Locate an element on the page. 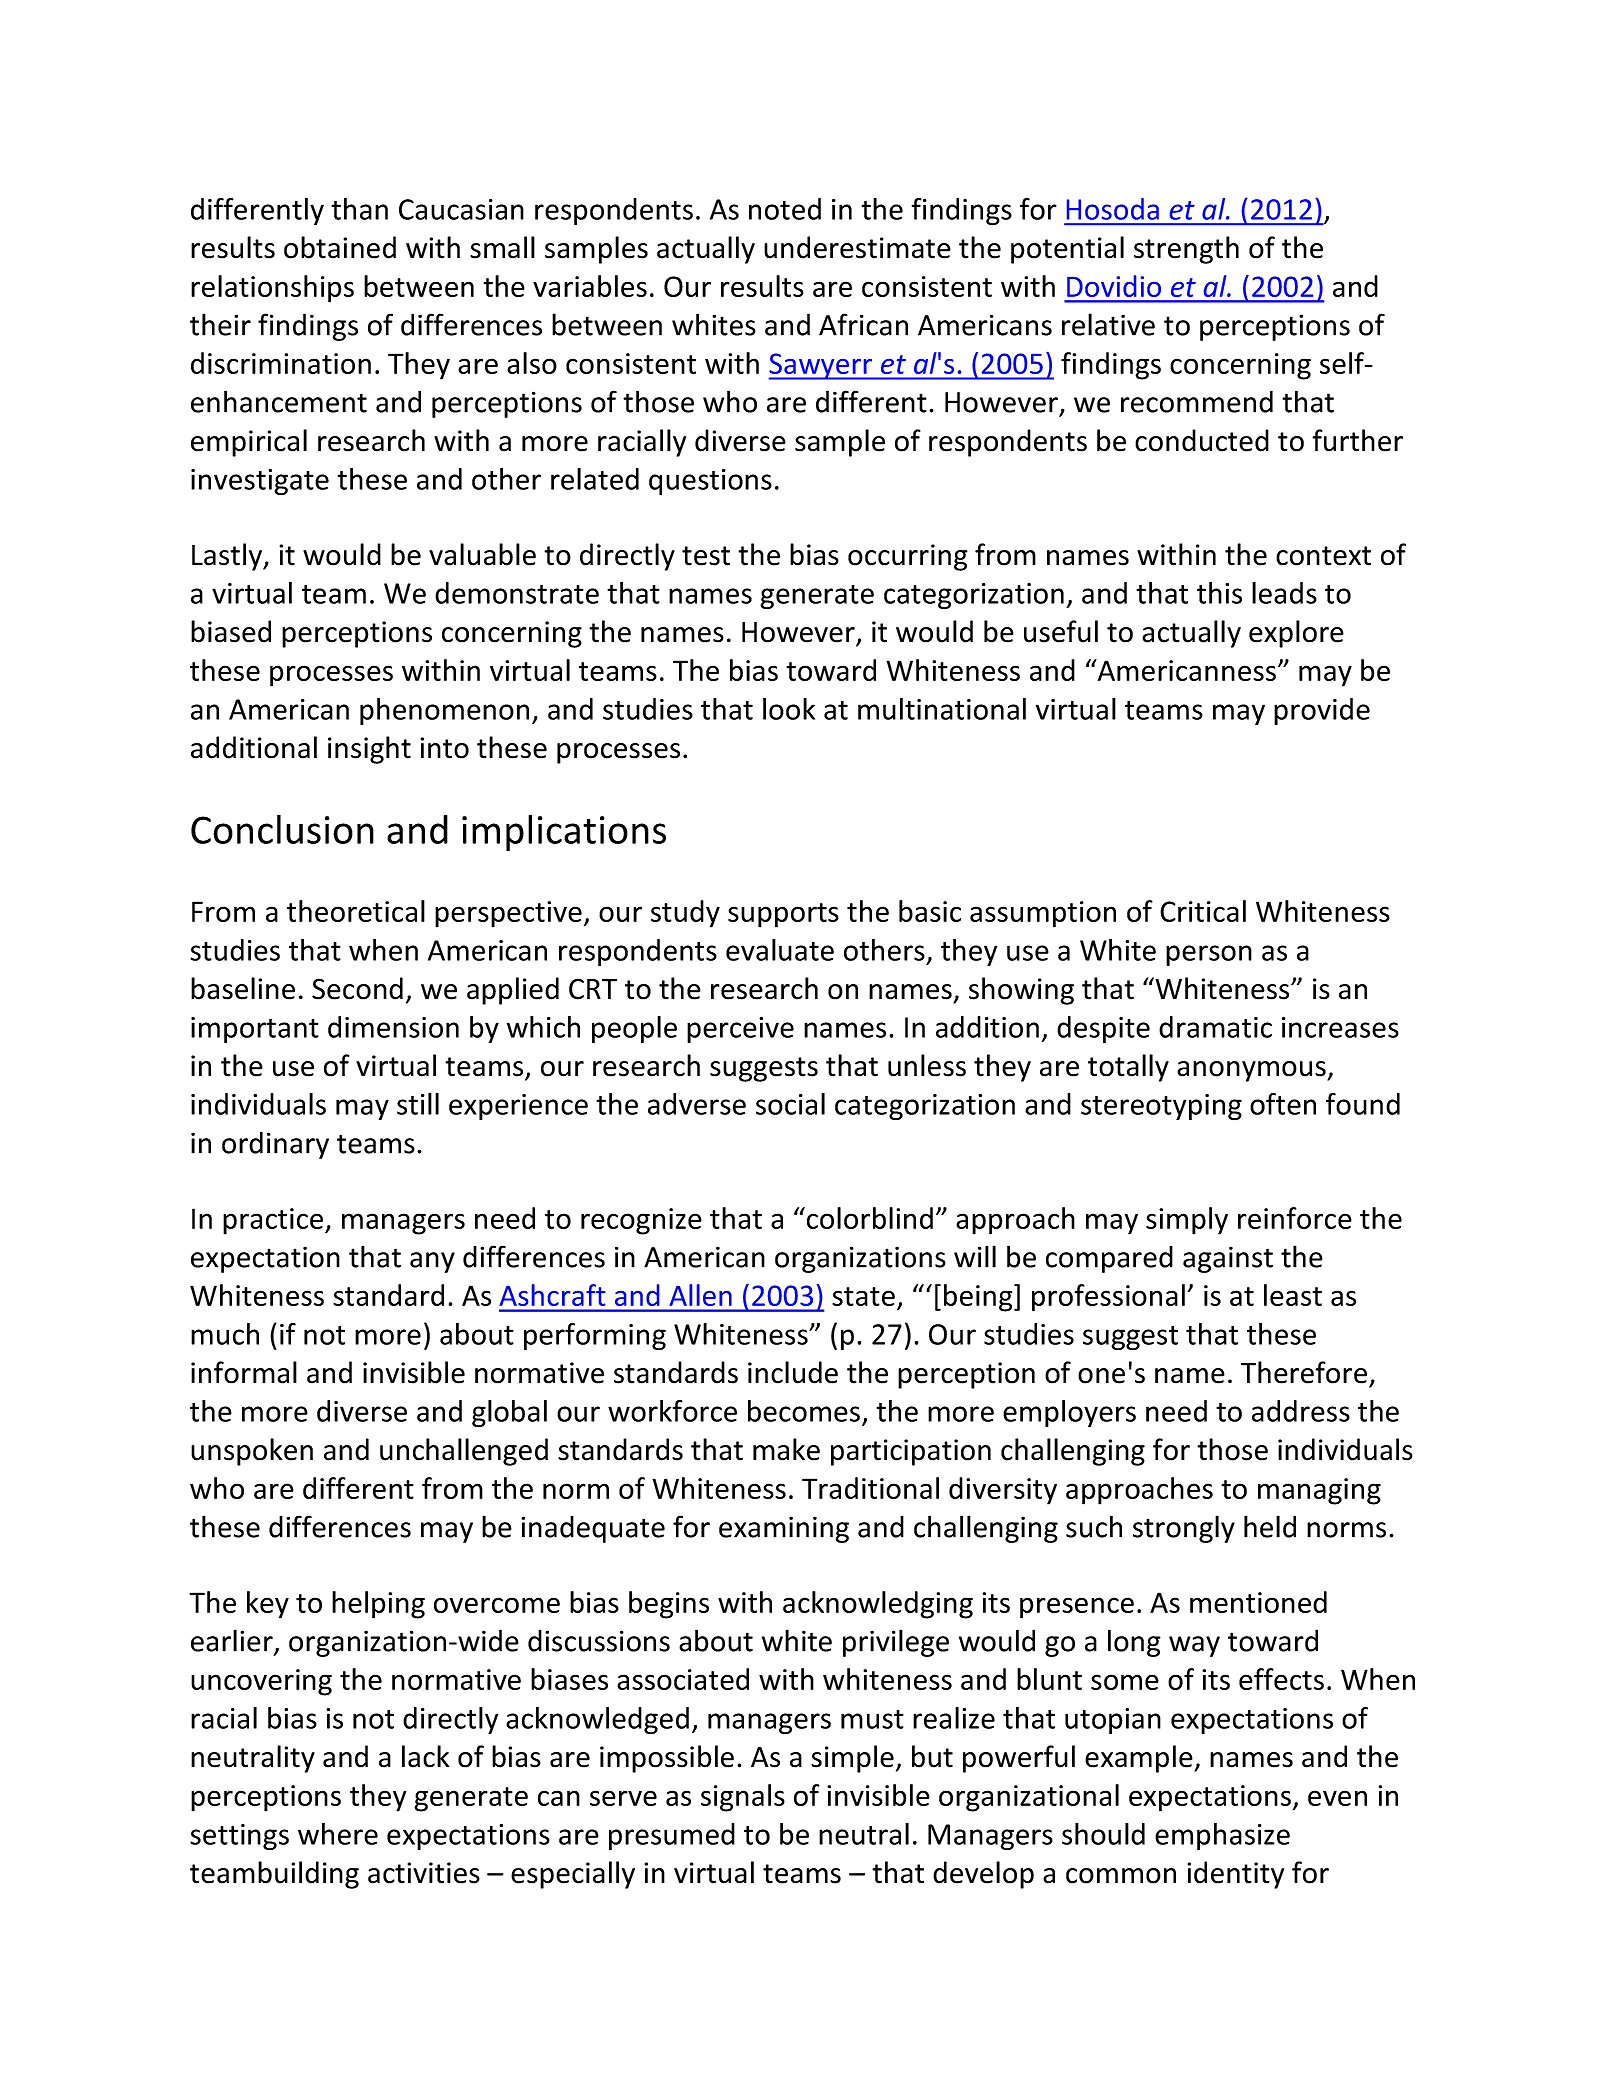 Image resolution: width=1612 pixels, height=2086 pixels. where is located at coordinates (338, 1834).
